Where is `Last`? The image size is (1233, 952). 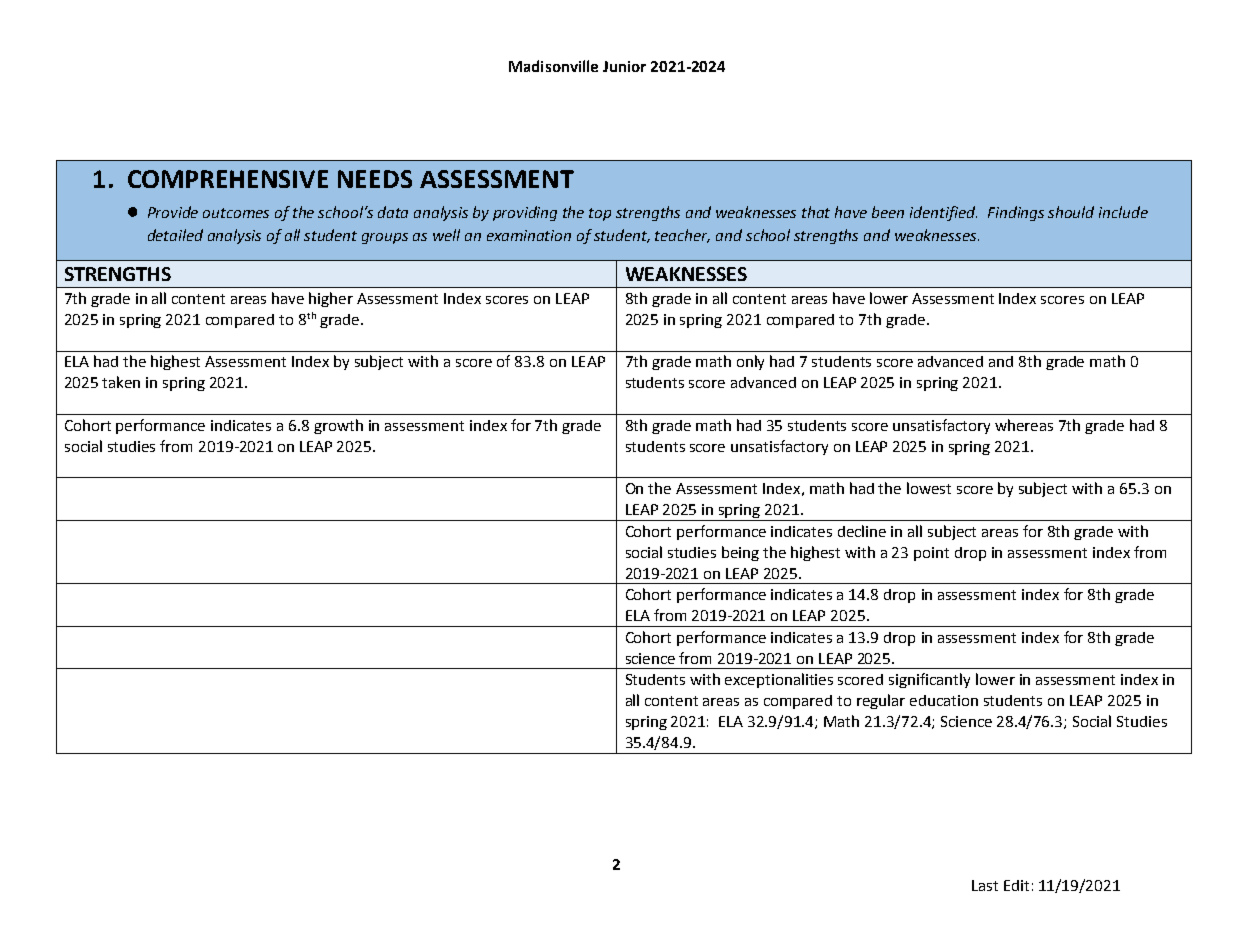 Last is located at coordinates (985, 885).
